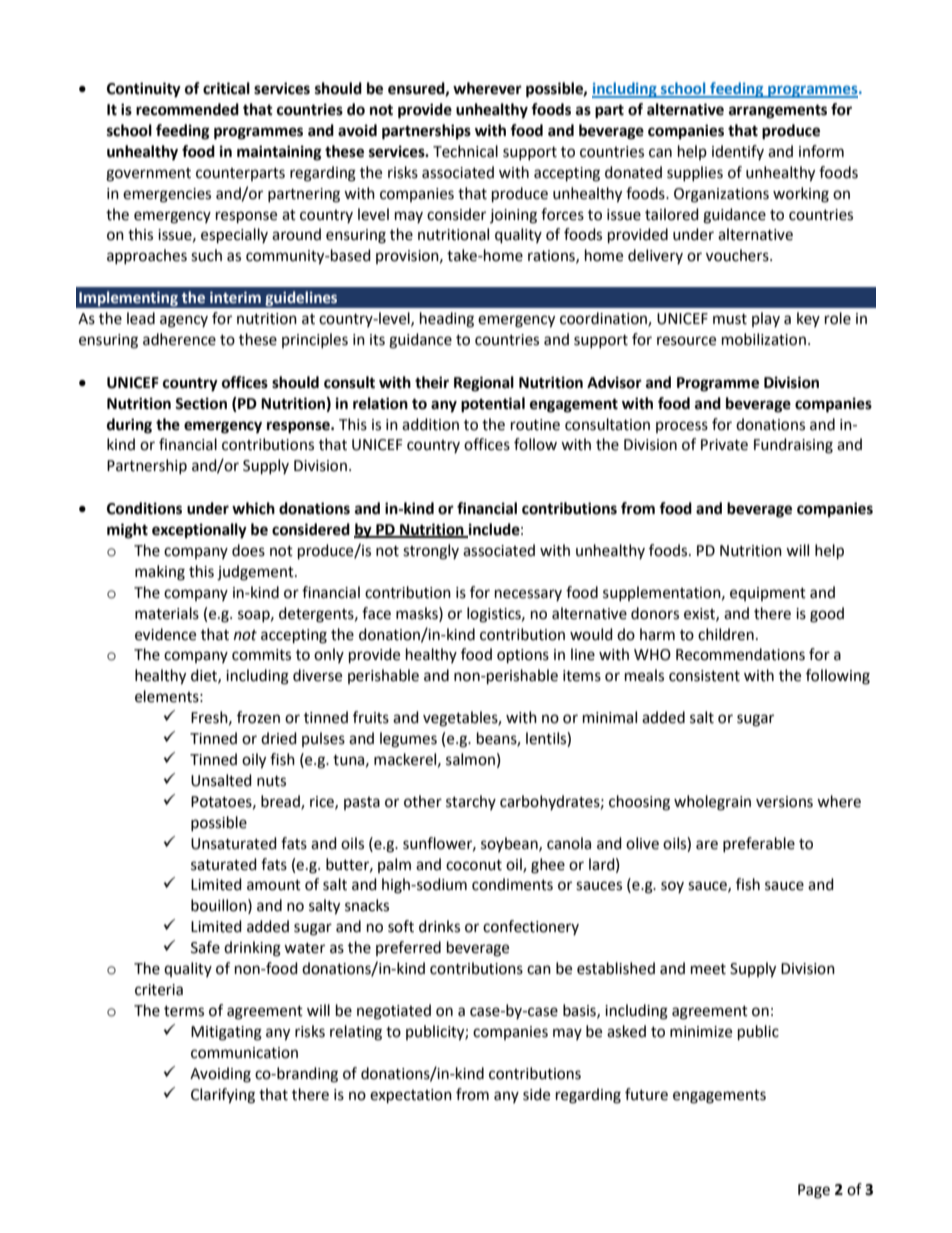 This document has height=1233, width=952. What do you see at coordinates (187, 109) in the document?
I see `recommended` at bounding box center [187, 109].
